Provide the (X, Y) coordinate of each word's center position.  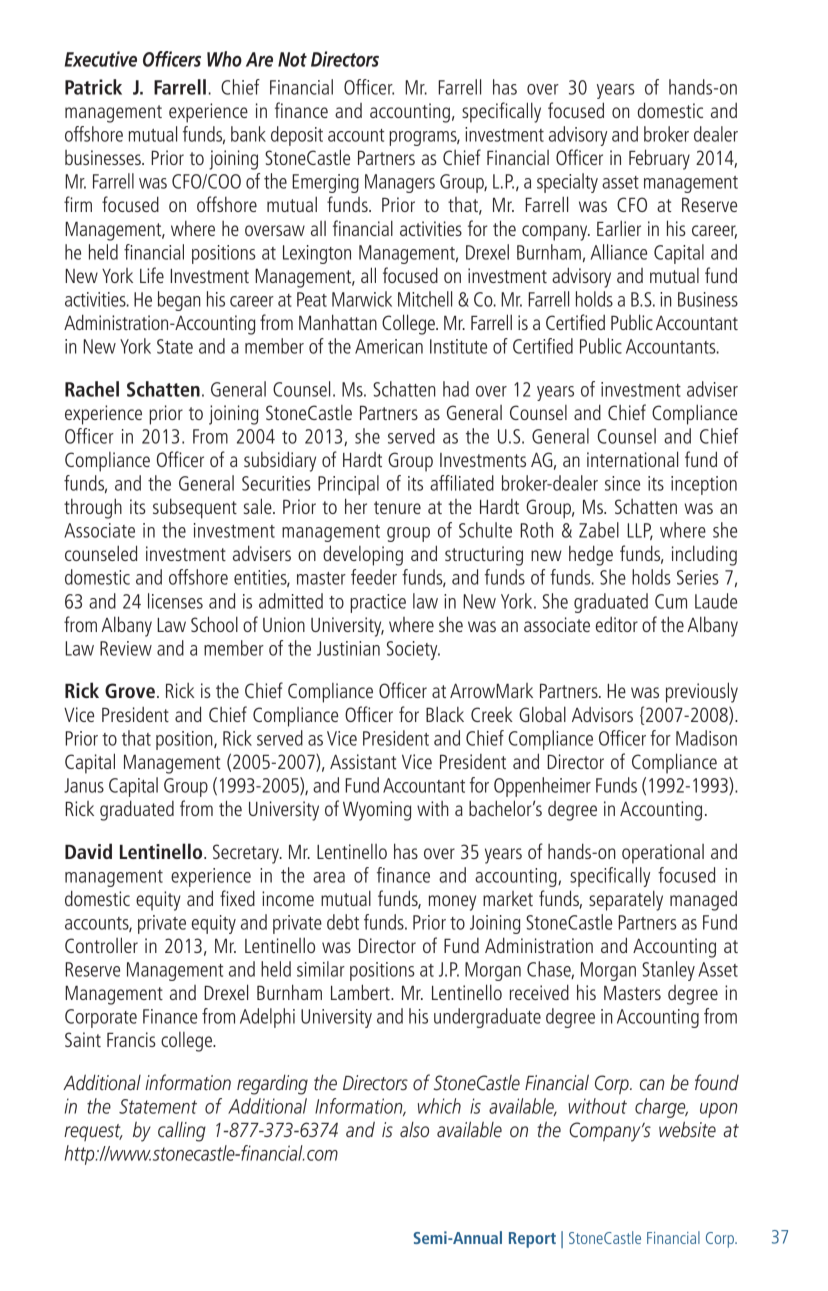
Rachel (92, 389)
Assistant (363, 761)
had (456, 389)
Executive (101, 59)
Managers (400, 183)
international (632, 459)
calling (182, 1132)
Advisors (602, 714)
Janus (84, 785)
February (659, 159)
